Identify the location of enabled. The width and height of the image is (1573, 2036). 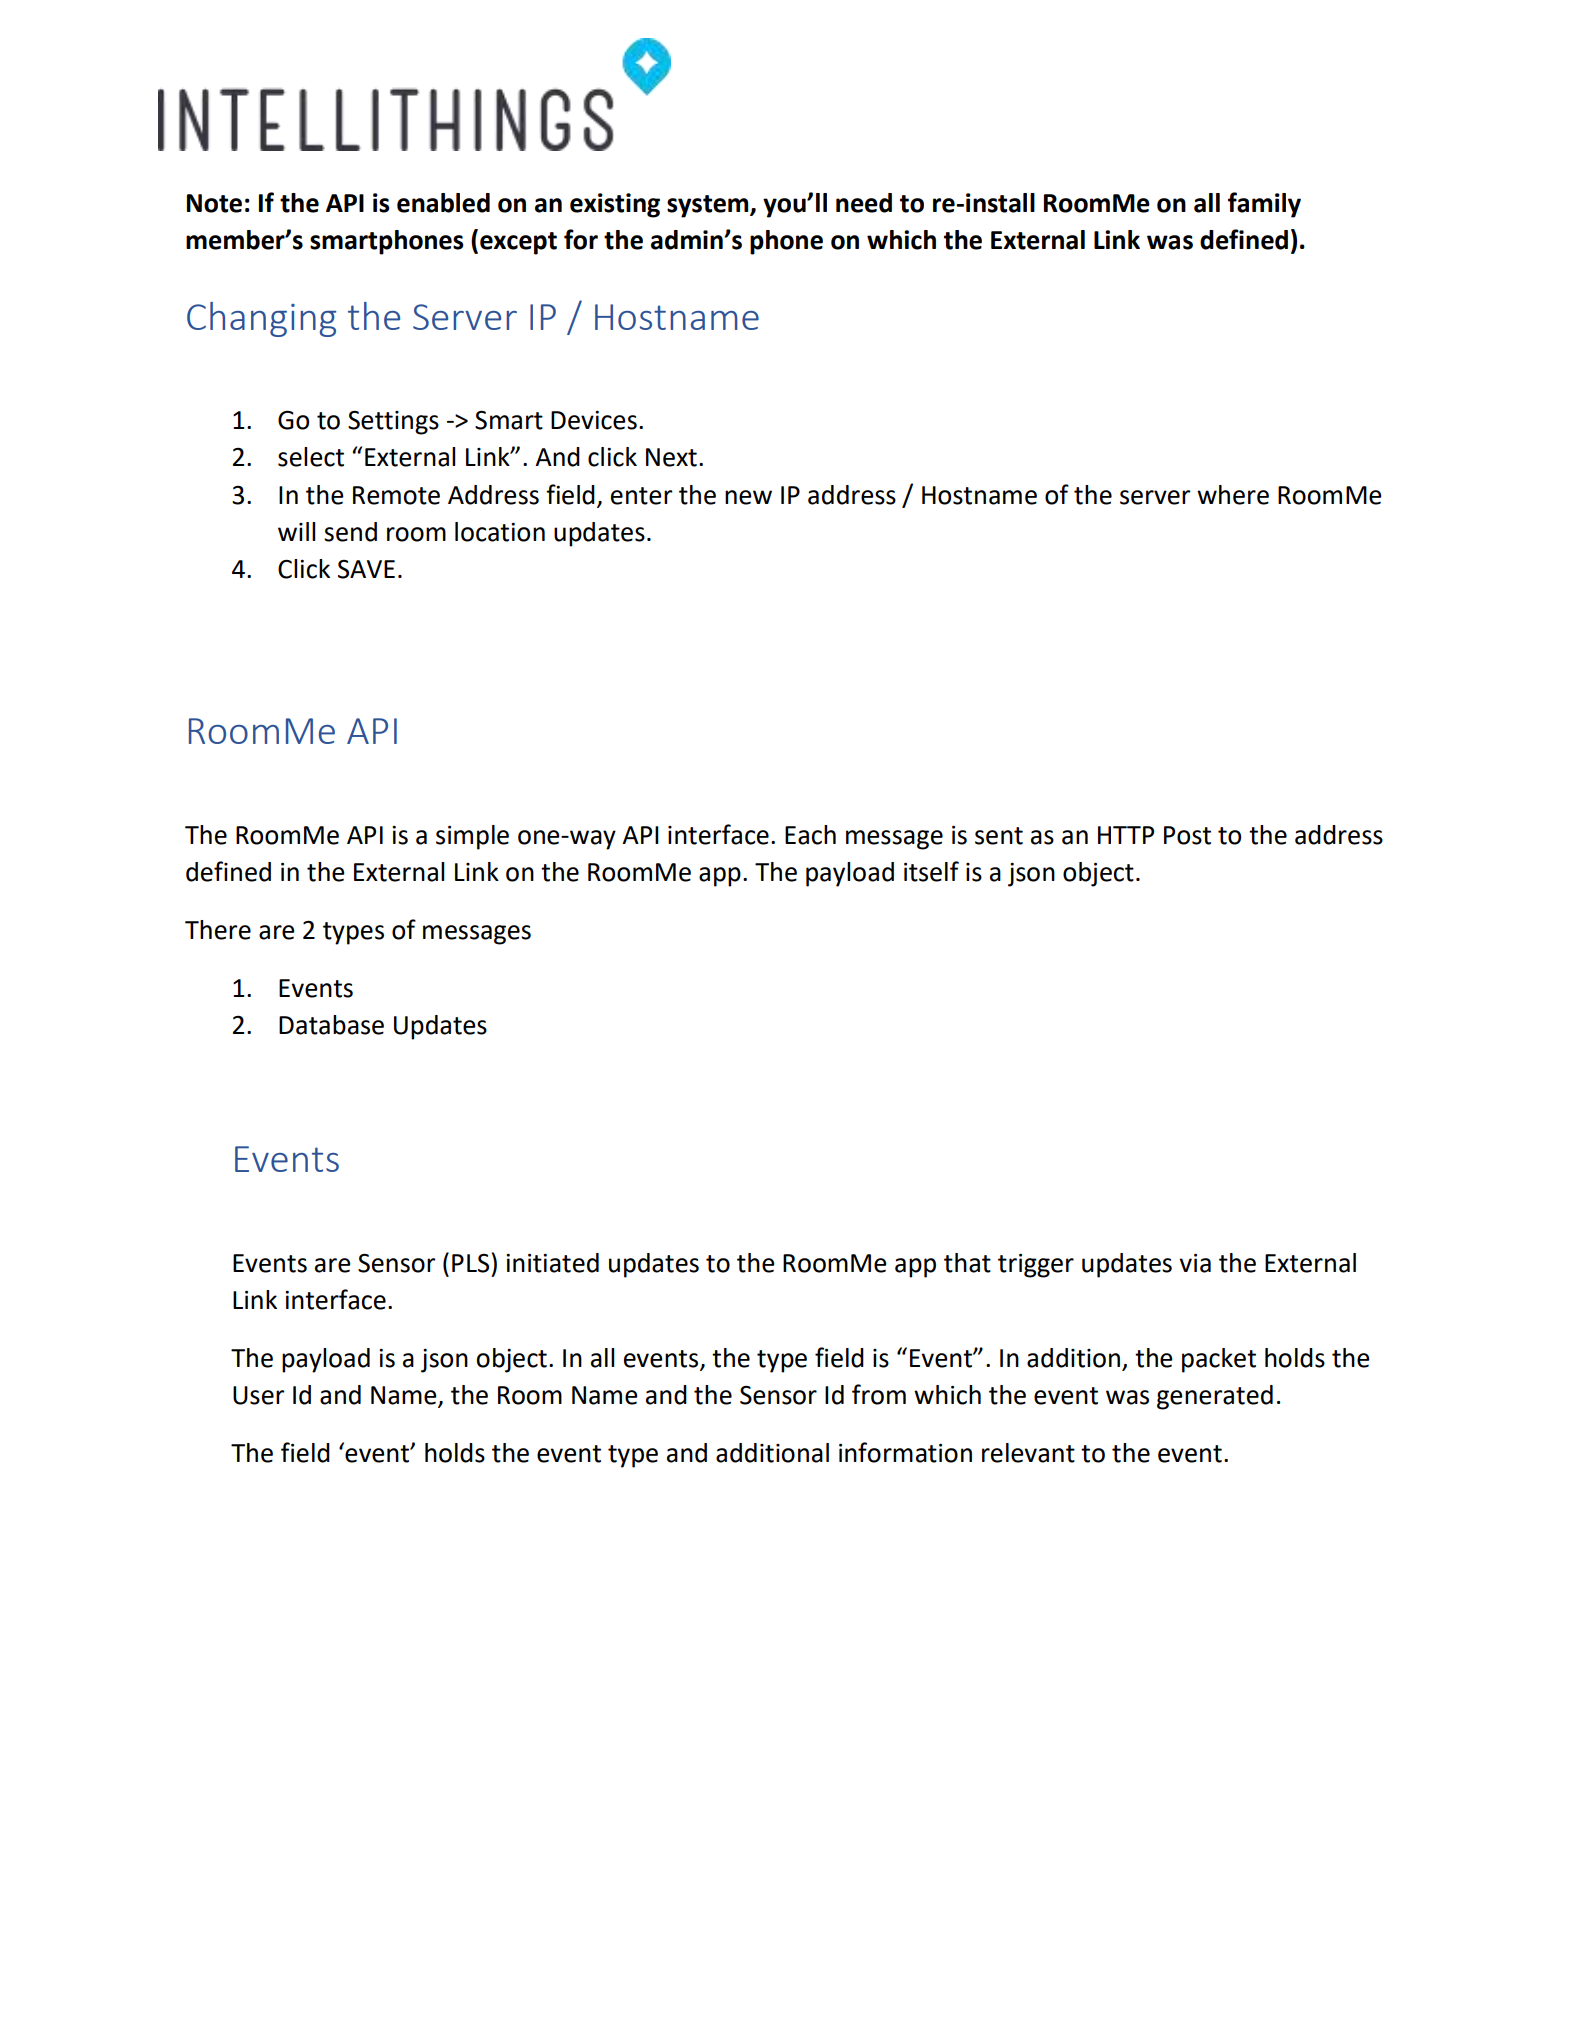
(443, 203).
